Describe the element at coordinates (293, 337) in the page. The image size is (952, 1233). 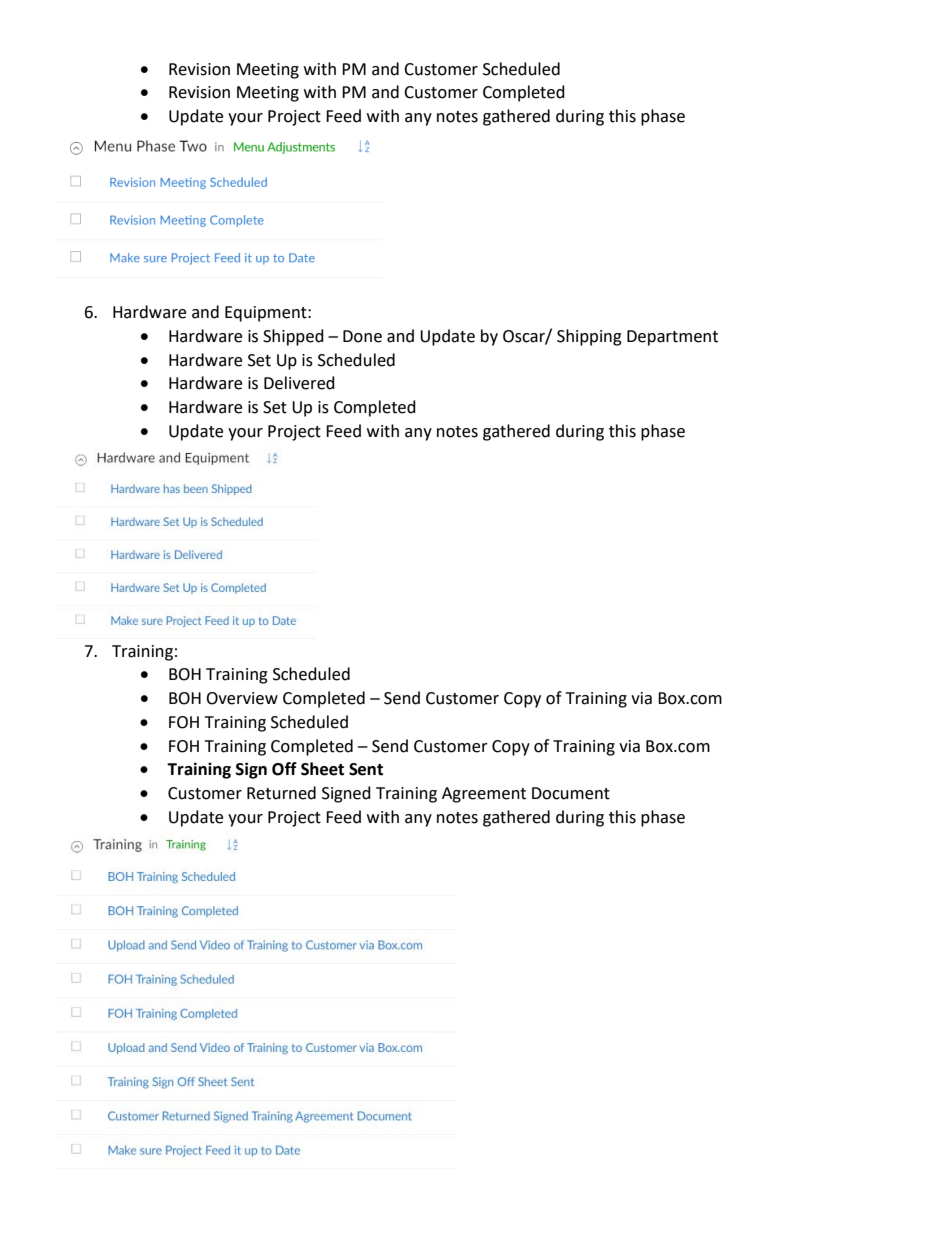
I see `Shipped` at that location.
